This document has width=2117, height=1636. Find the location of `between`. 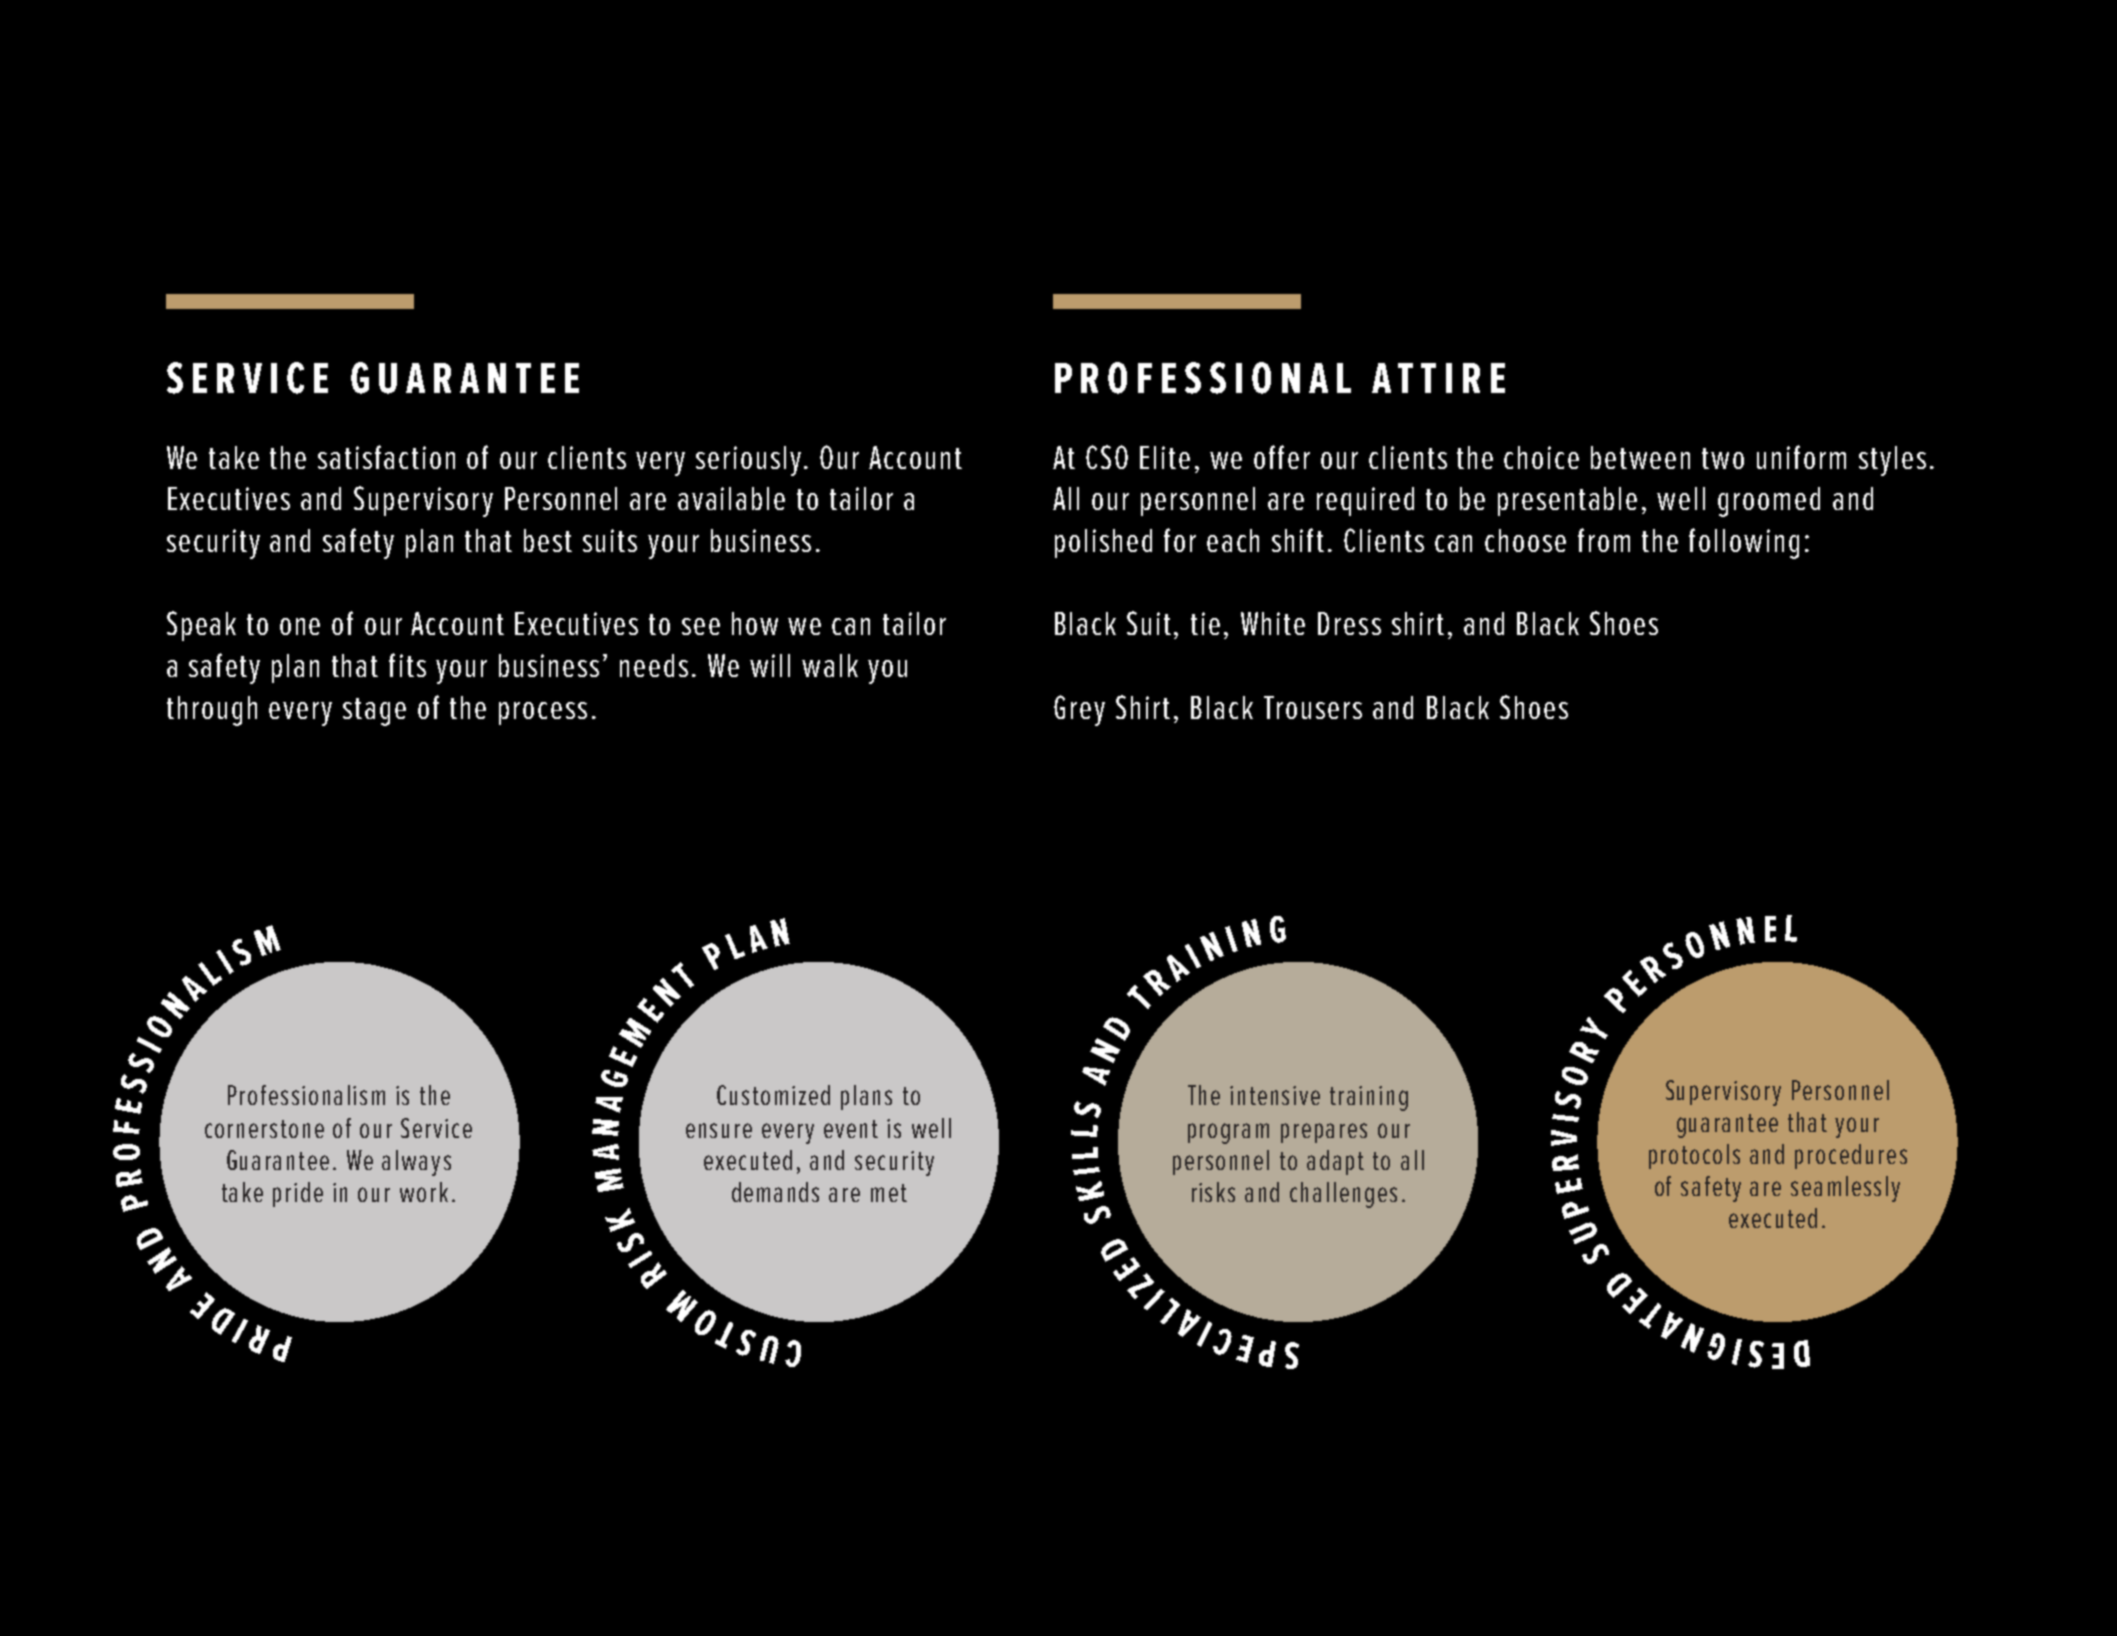

between is located at coordinates (1640, 457).
